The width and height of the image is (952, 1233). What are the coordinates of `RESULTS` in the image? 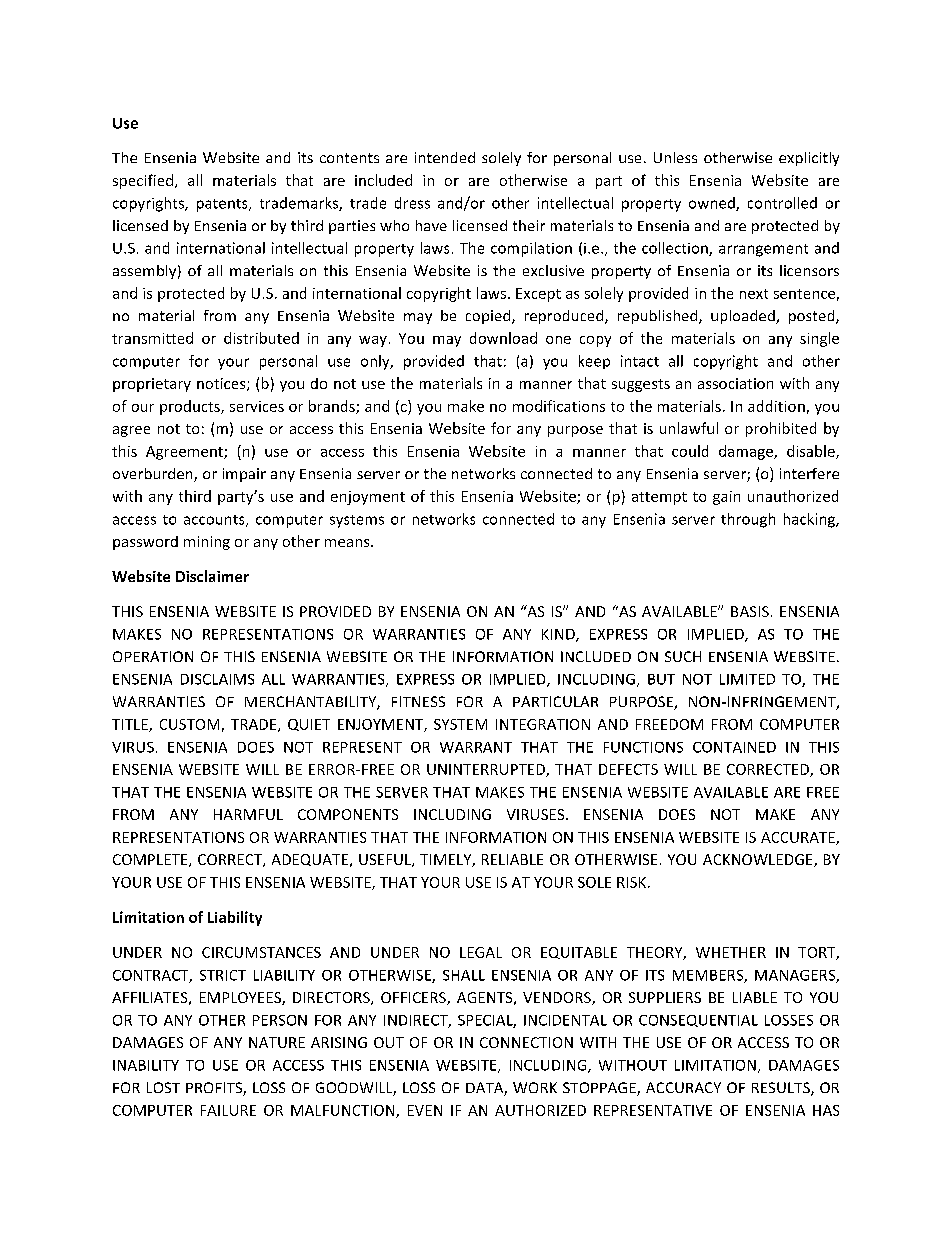 It's located at (782, 1089).
